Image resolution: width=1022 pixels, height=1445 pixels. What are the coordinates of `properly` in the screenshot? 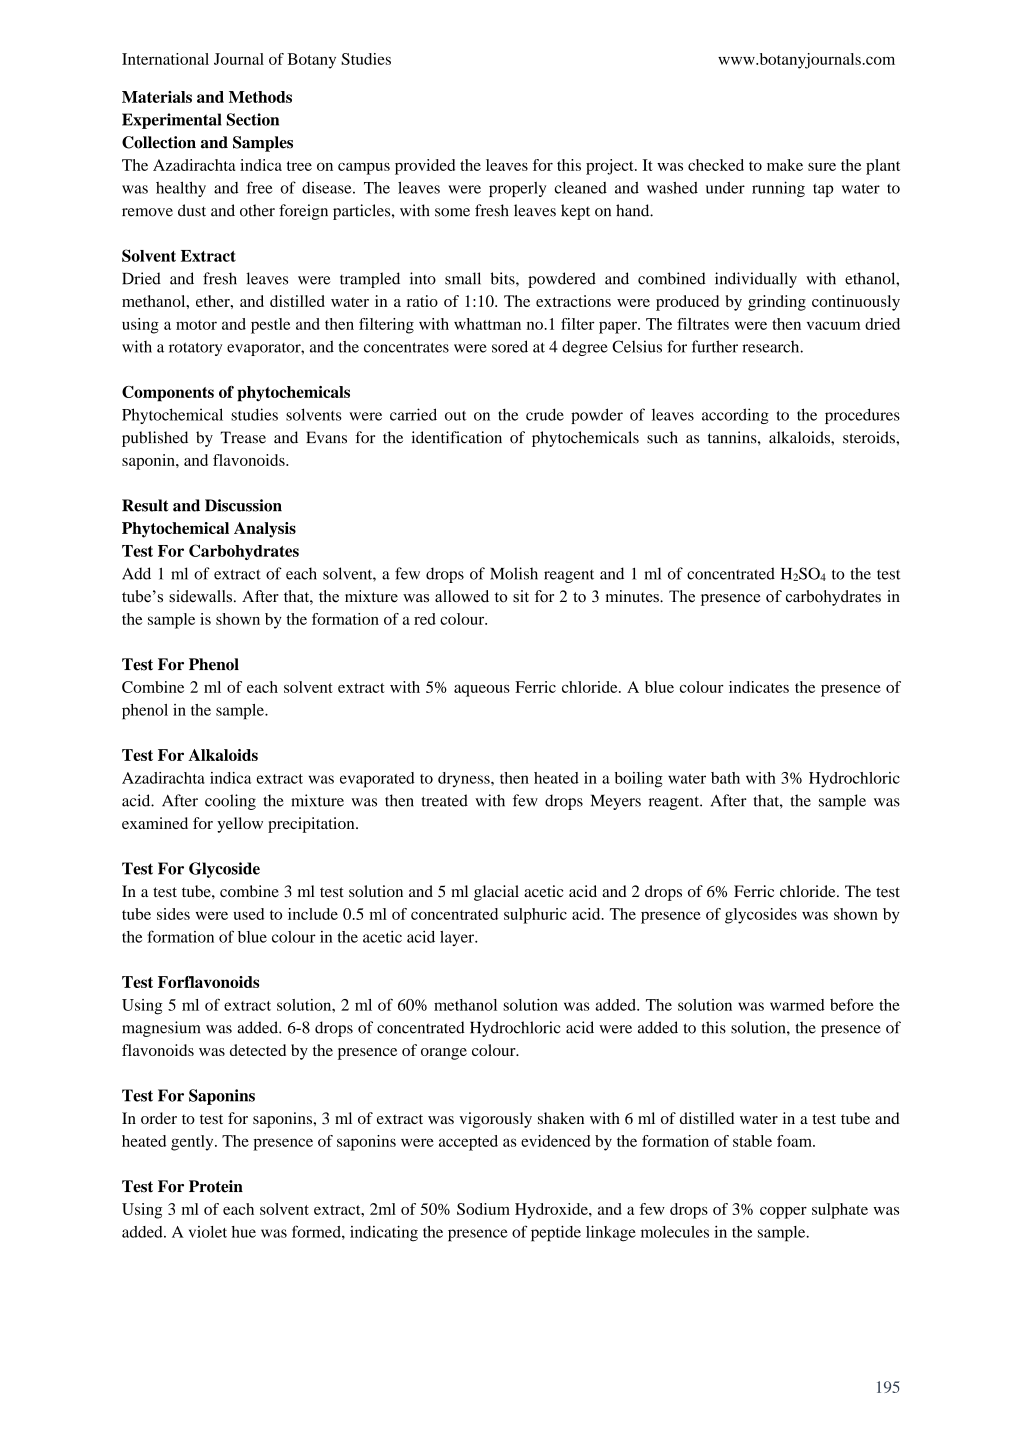 It's located at (517, 189).
